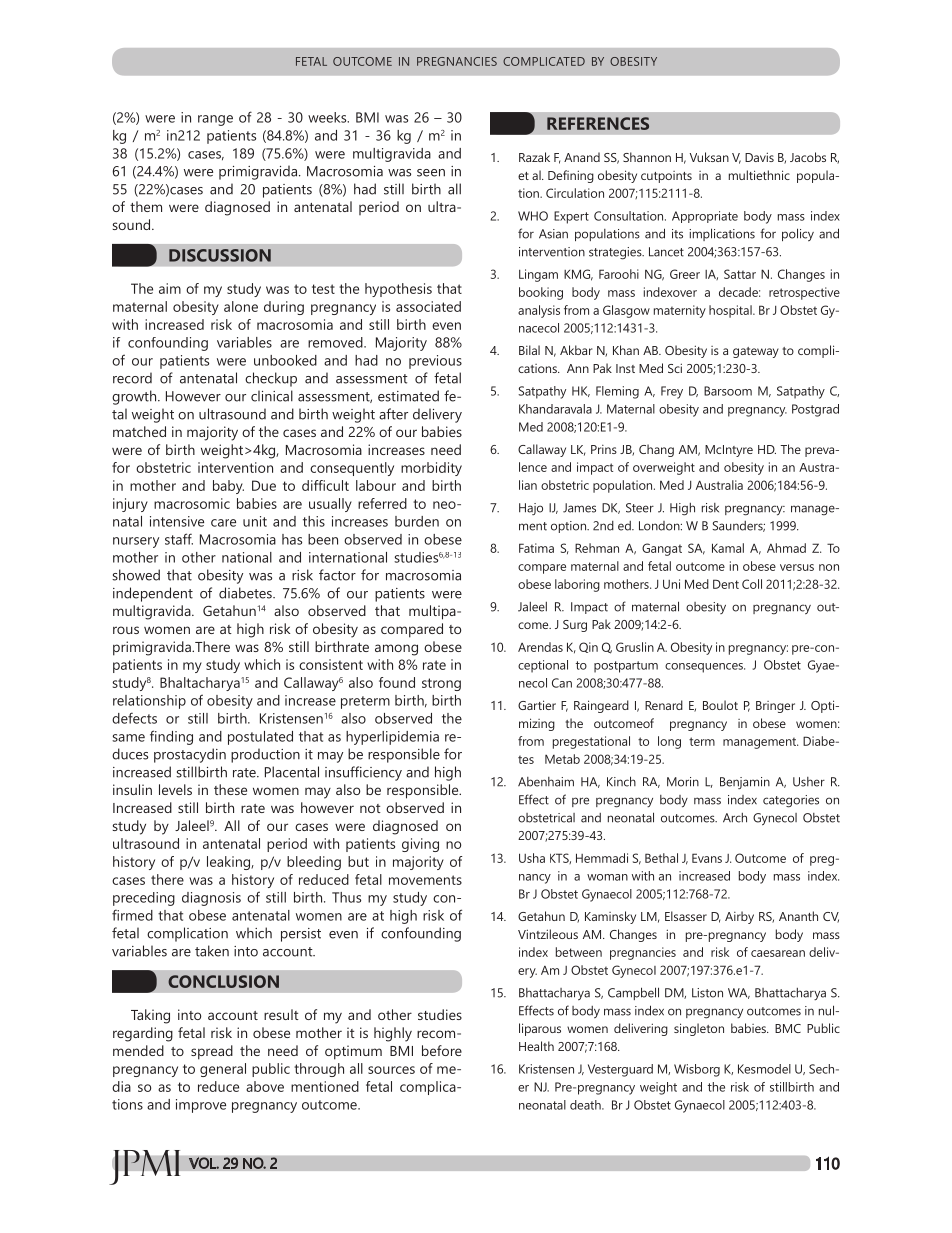  Describe the element at coordinates (136, 575) in the page. I see `showed` at that location.
